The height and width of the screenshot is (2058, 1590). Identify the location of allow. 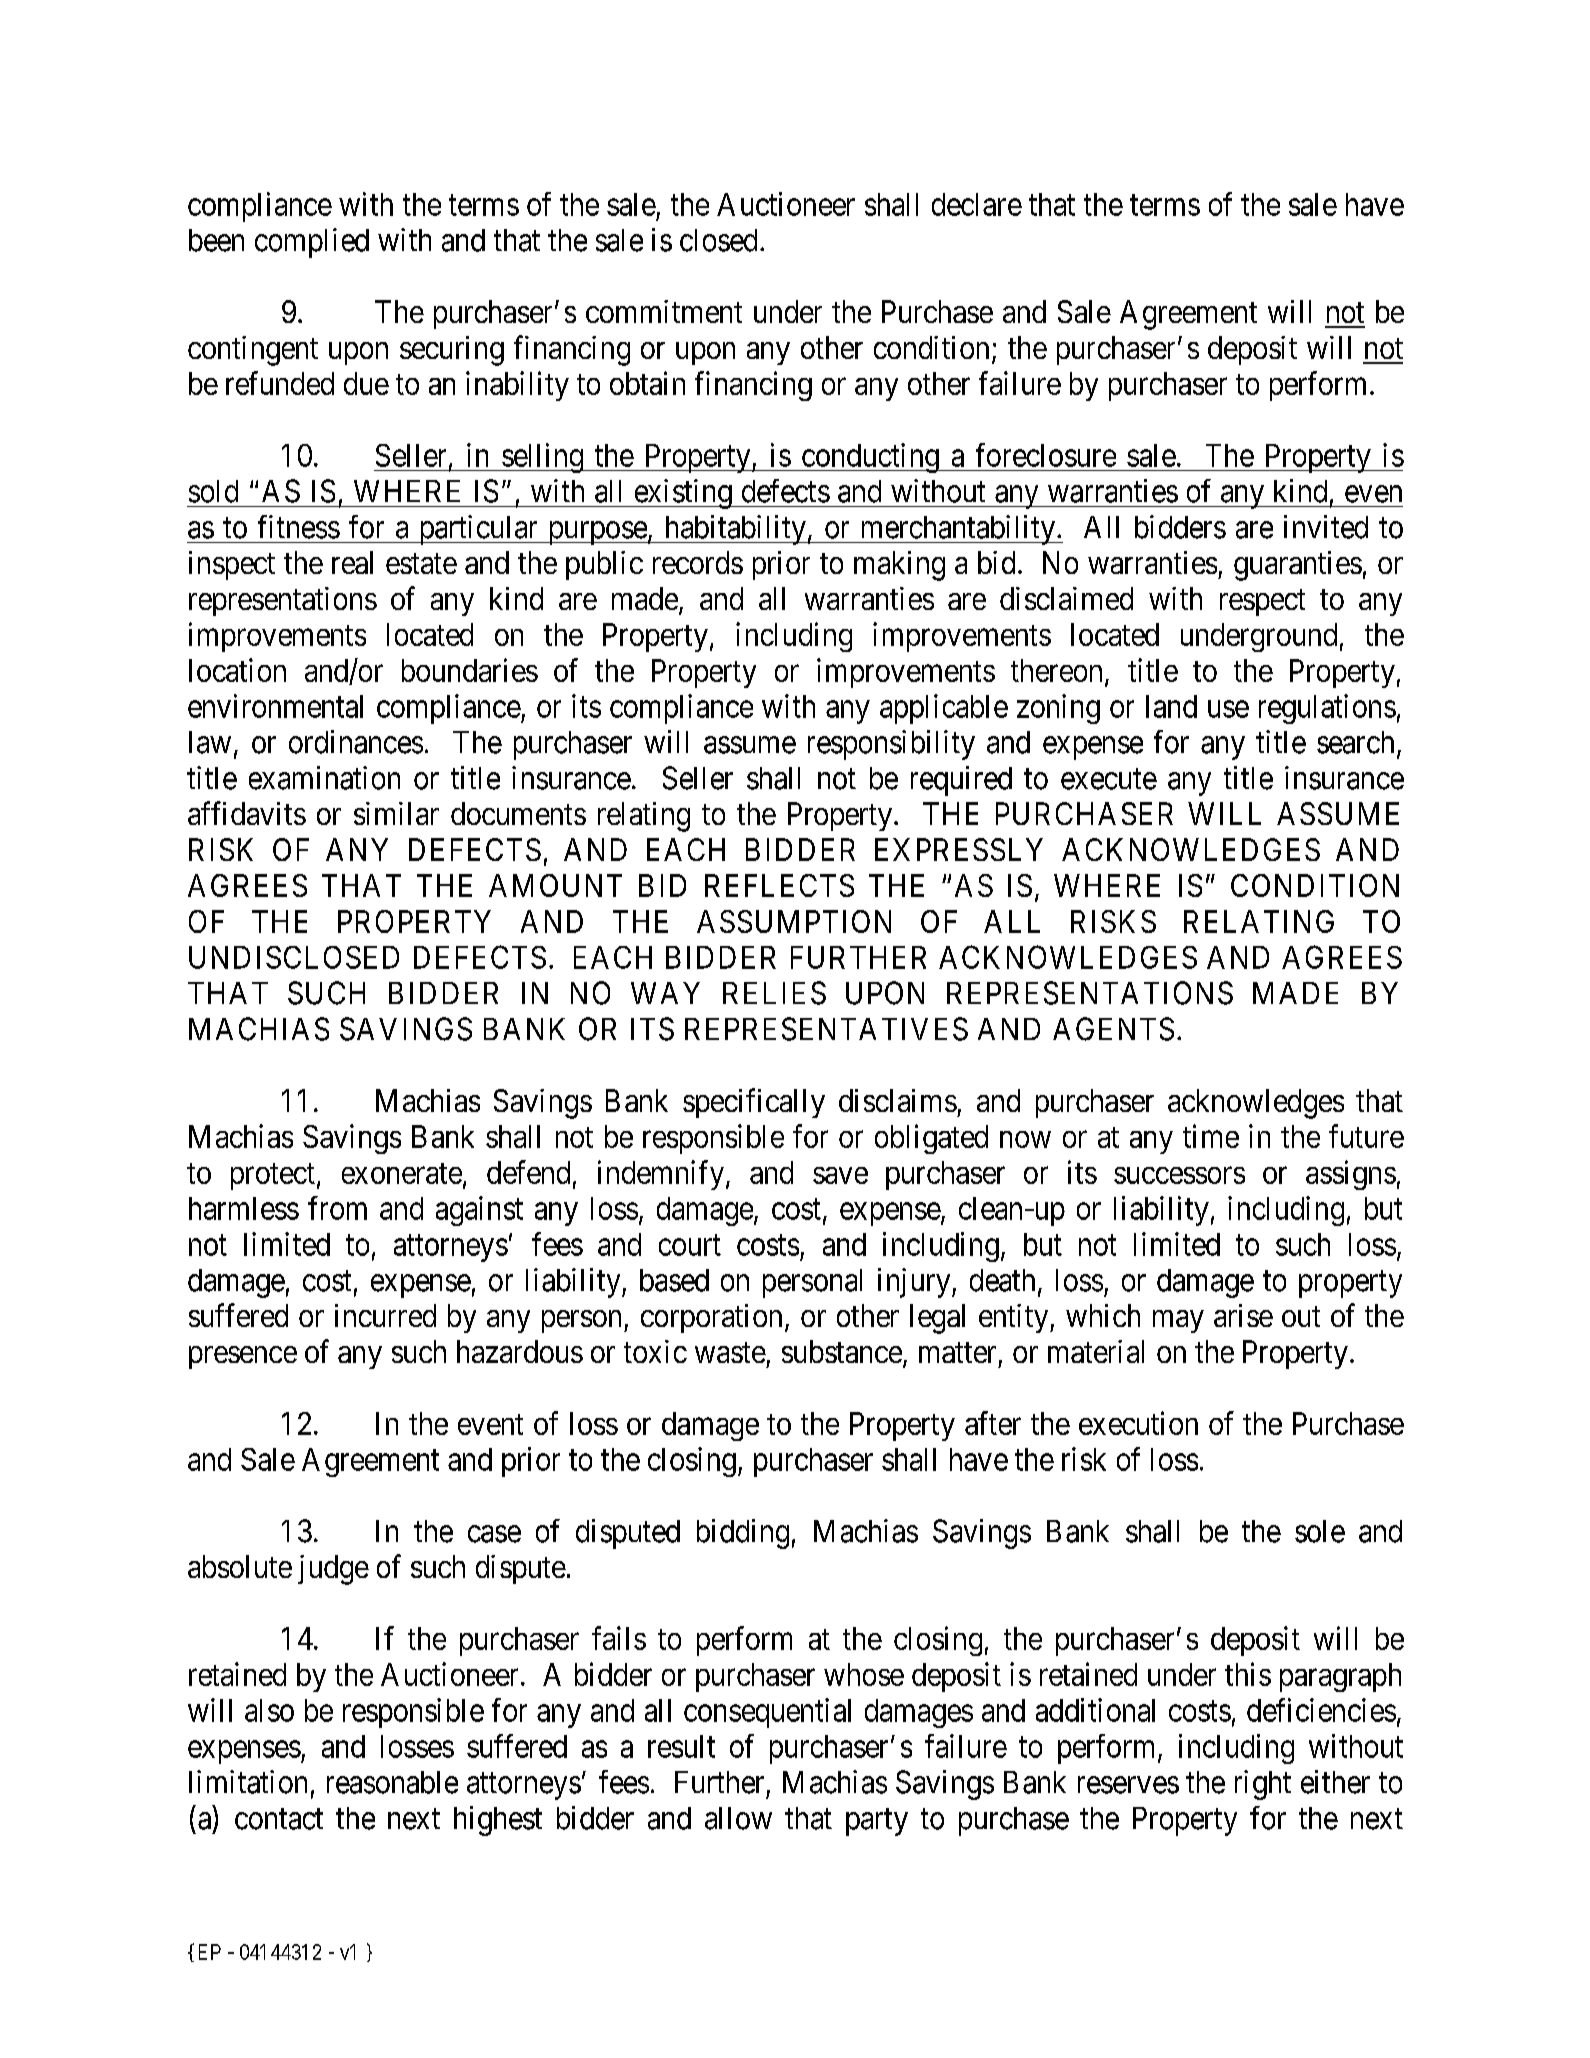
(738, 1818).
